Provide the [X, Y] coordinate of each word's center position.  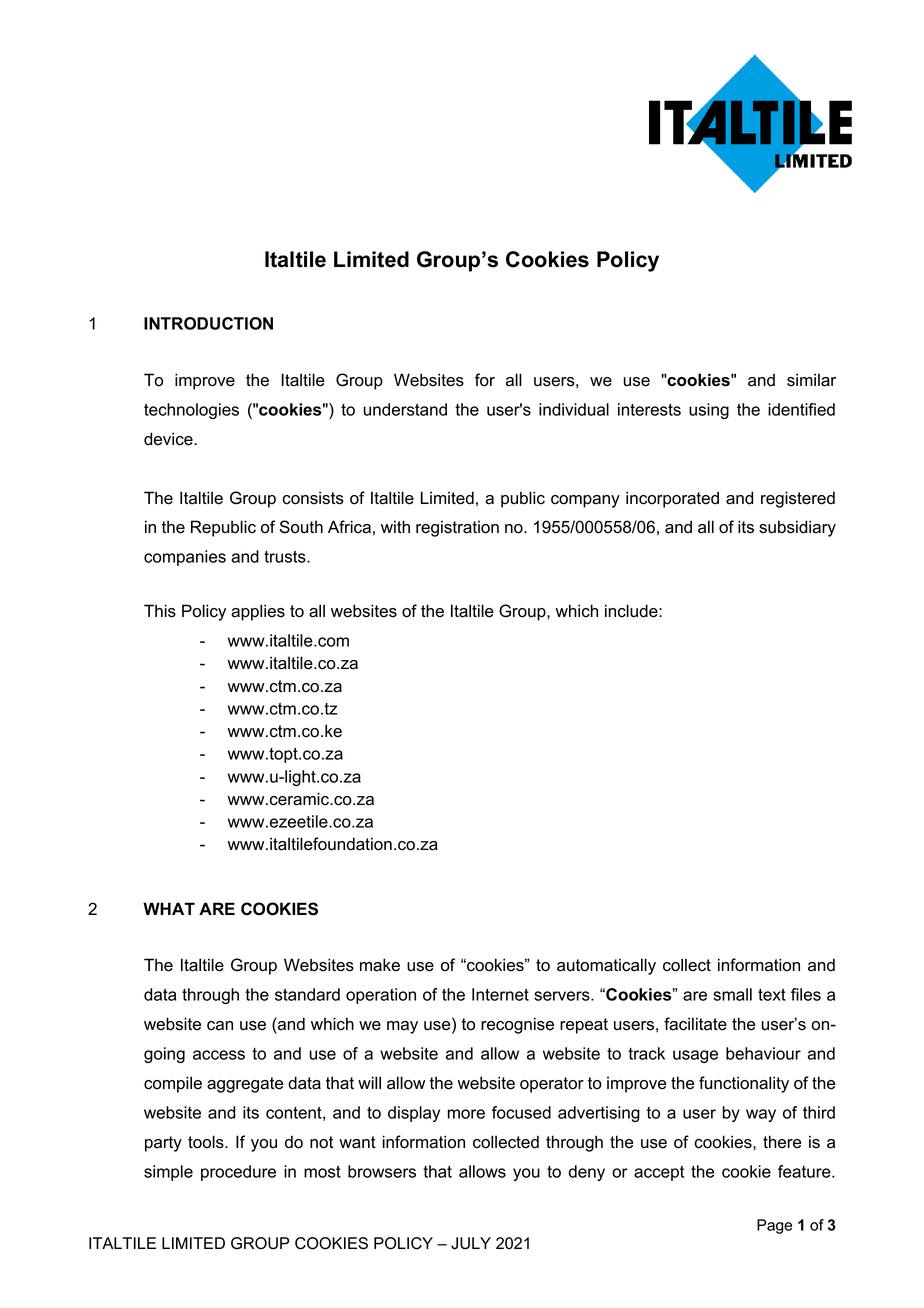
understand [405, 409]
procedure [238, 1173]
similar [811, 380]
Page [774, 1226]
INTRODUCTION [208, 323]
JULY [471, 1243]
